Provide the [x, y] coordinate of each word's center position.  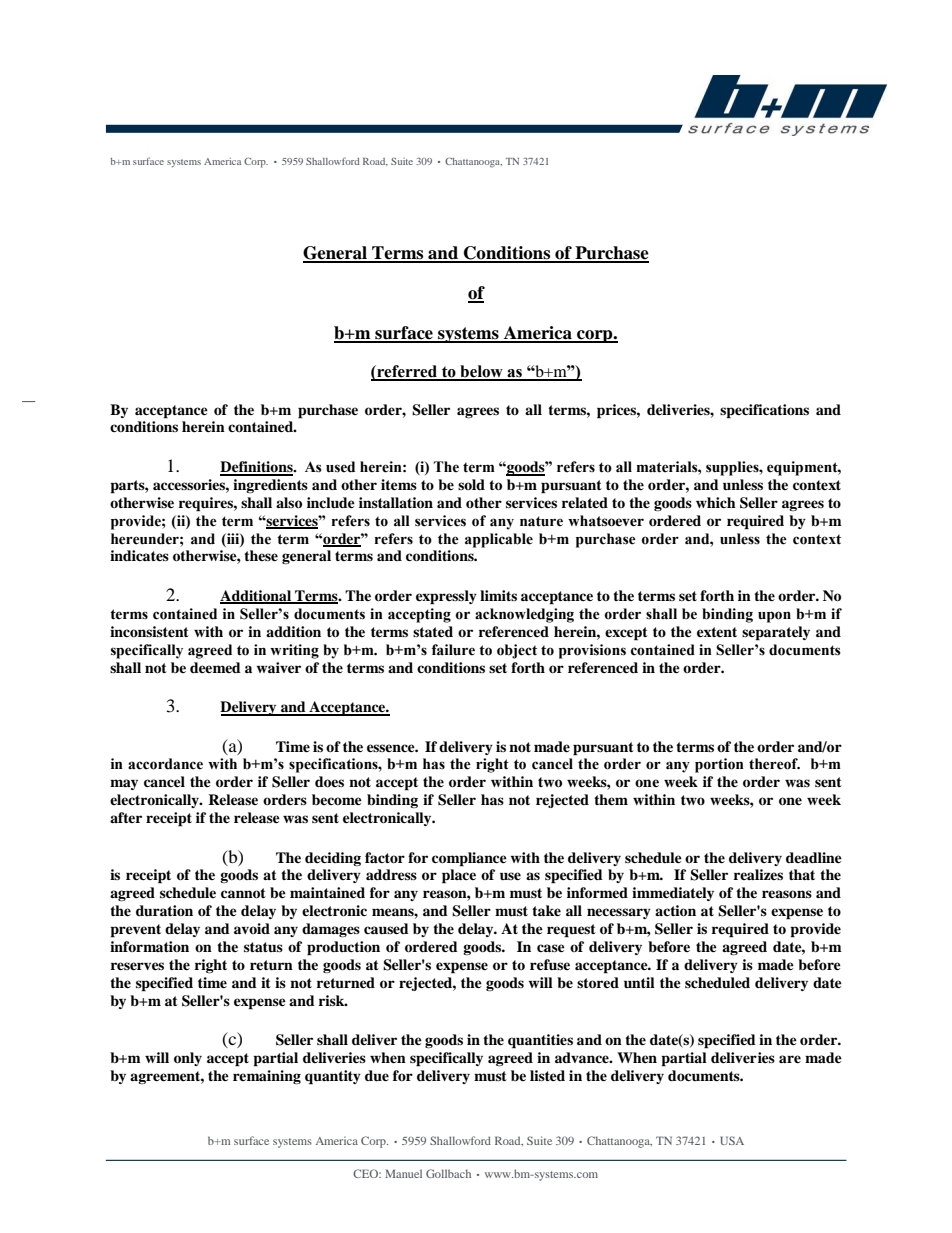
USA [732, 1140]
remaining [267, 1077]
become [337, 799]
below [481, 372]
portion [719, 765]
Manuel [403, 1173]
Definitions [257, 468]
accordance [165, 764]
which [716, 502]
